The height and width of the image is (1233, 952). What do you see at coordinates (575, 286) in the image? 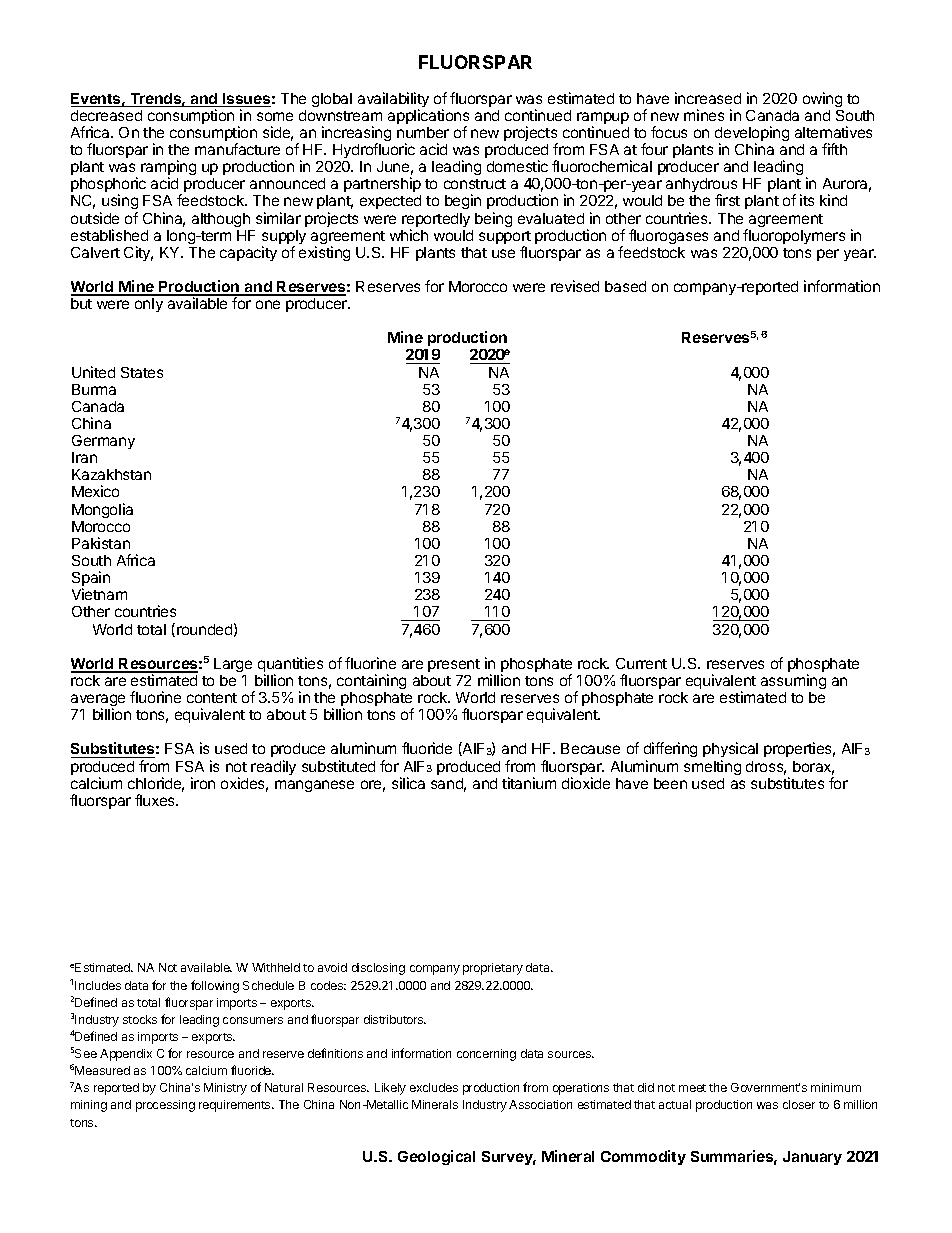
I see `revised` at bounding box center [575, 286].
